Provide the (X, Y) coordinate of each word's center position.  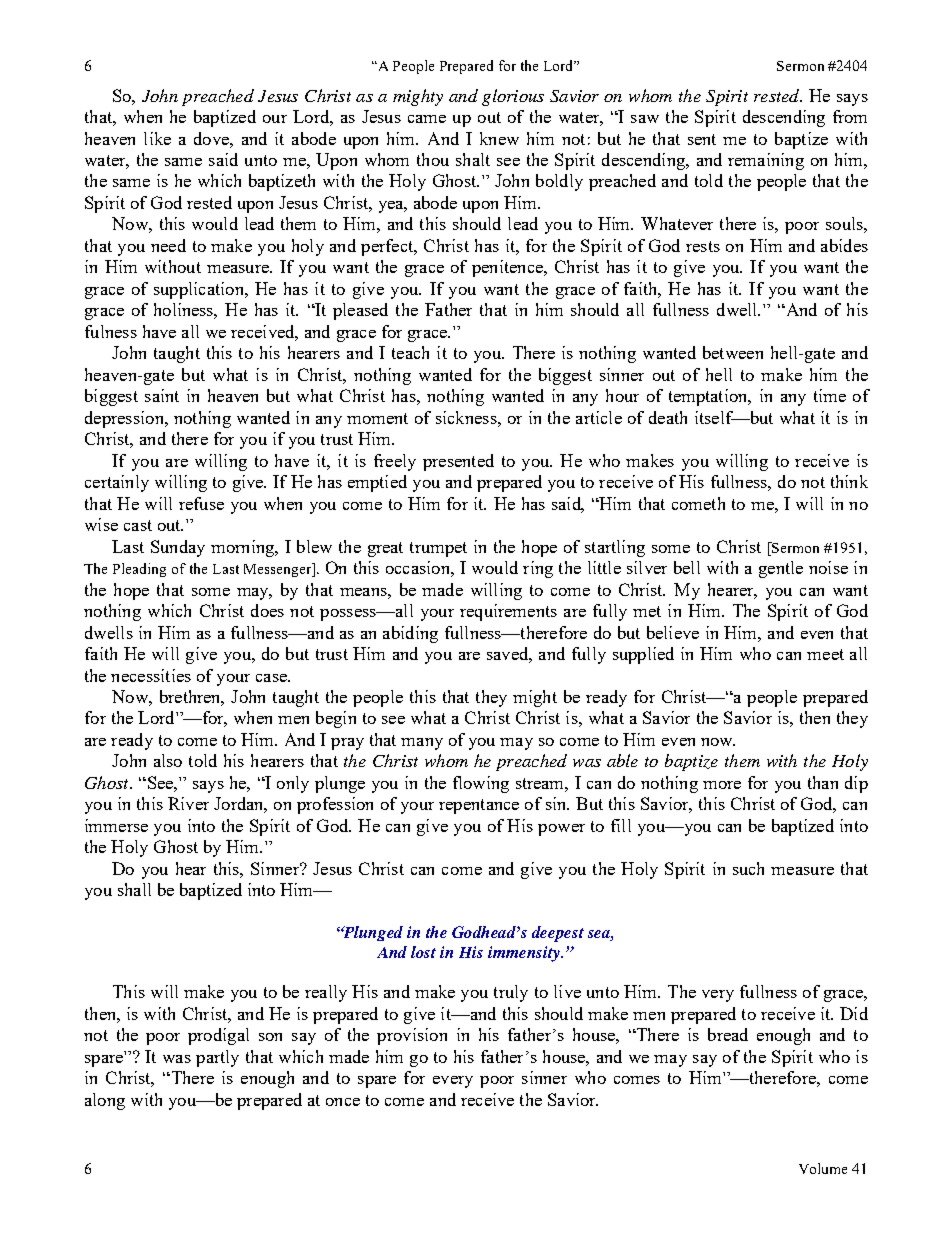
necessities (151, 675)
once (343, 1102)
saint (162, 395)
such (748, 868)
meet (825, 654)
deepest (558, 934)
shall (134, 889)
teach (410, 352)
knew (499, 138)
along (105, 1101)
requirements (508, 612)
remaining (766, 161)
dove (212, 138)
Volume (823, 1168)
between (733, 352)
